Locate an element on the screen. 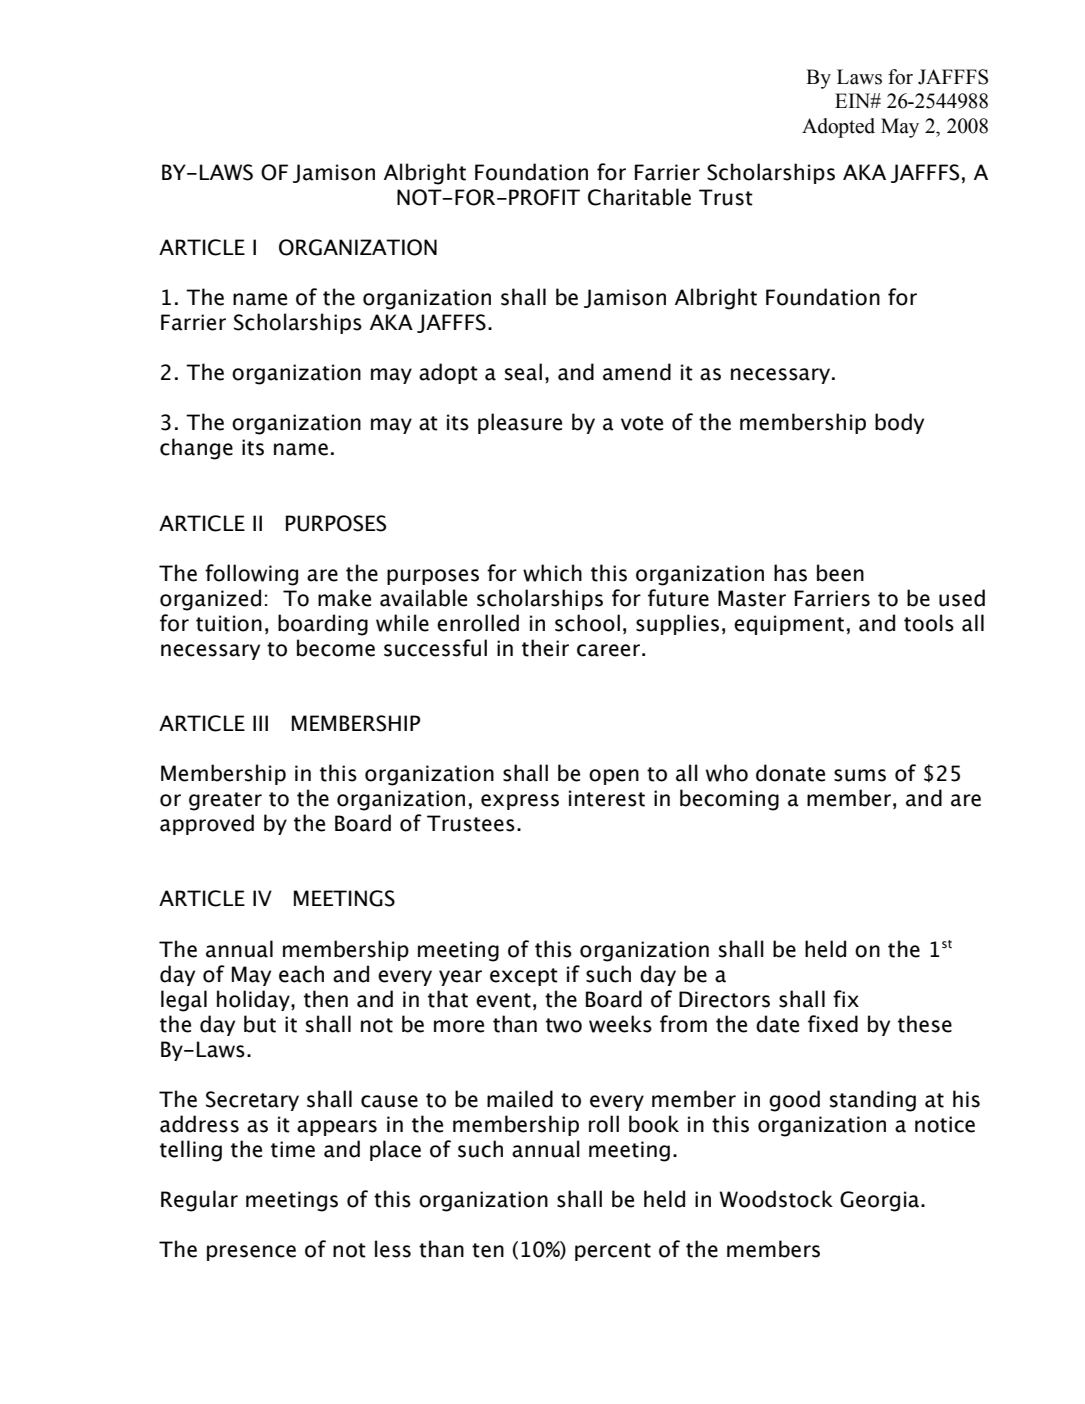  except is located at coordinates (524, 977).
